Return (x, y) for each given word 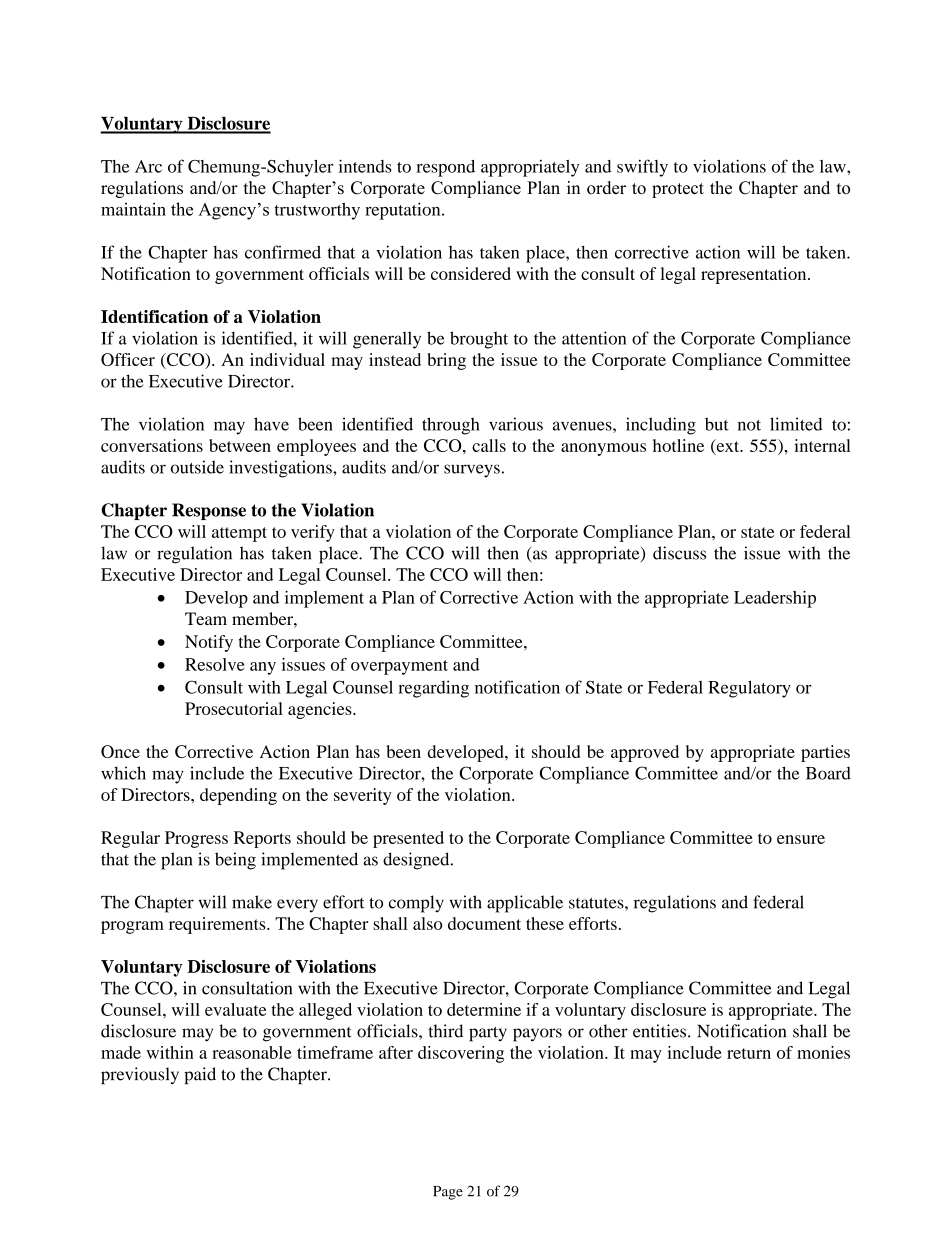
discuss (679, 553)
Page (448, 1193)
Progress (196, 839)
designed (417, 861)
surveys (472, 471)
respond (445, 168)
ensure (801, 839)
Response (209, 511)
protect (678, 190)
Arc (148, 166)
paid (200, 1076)
